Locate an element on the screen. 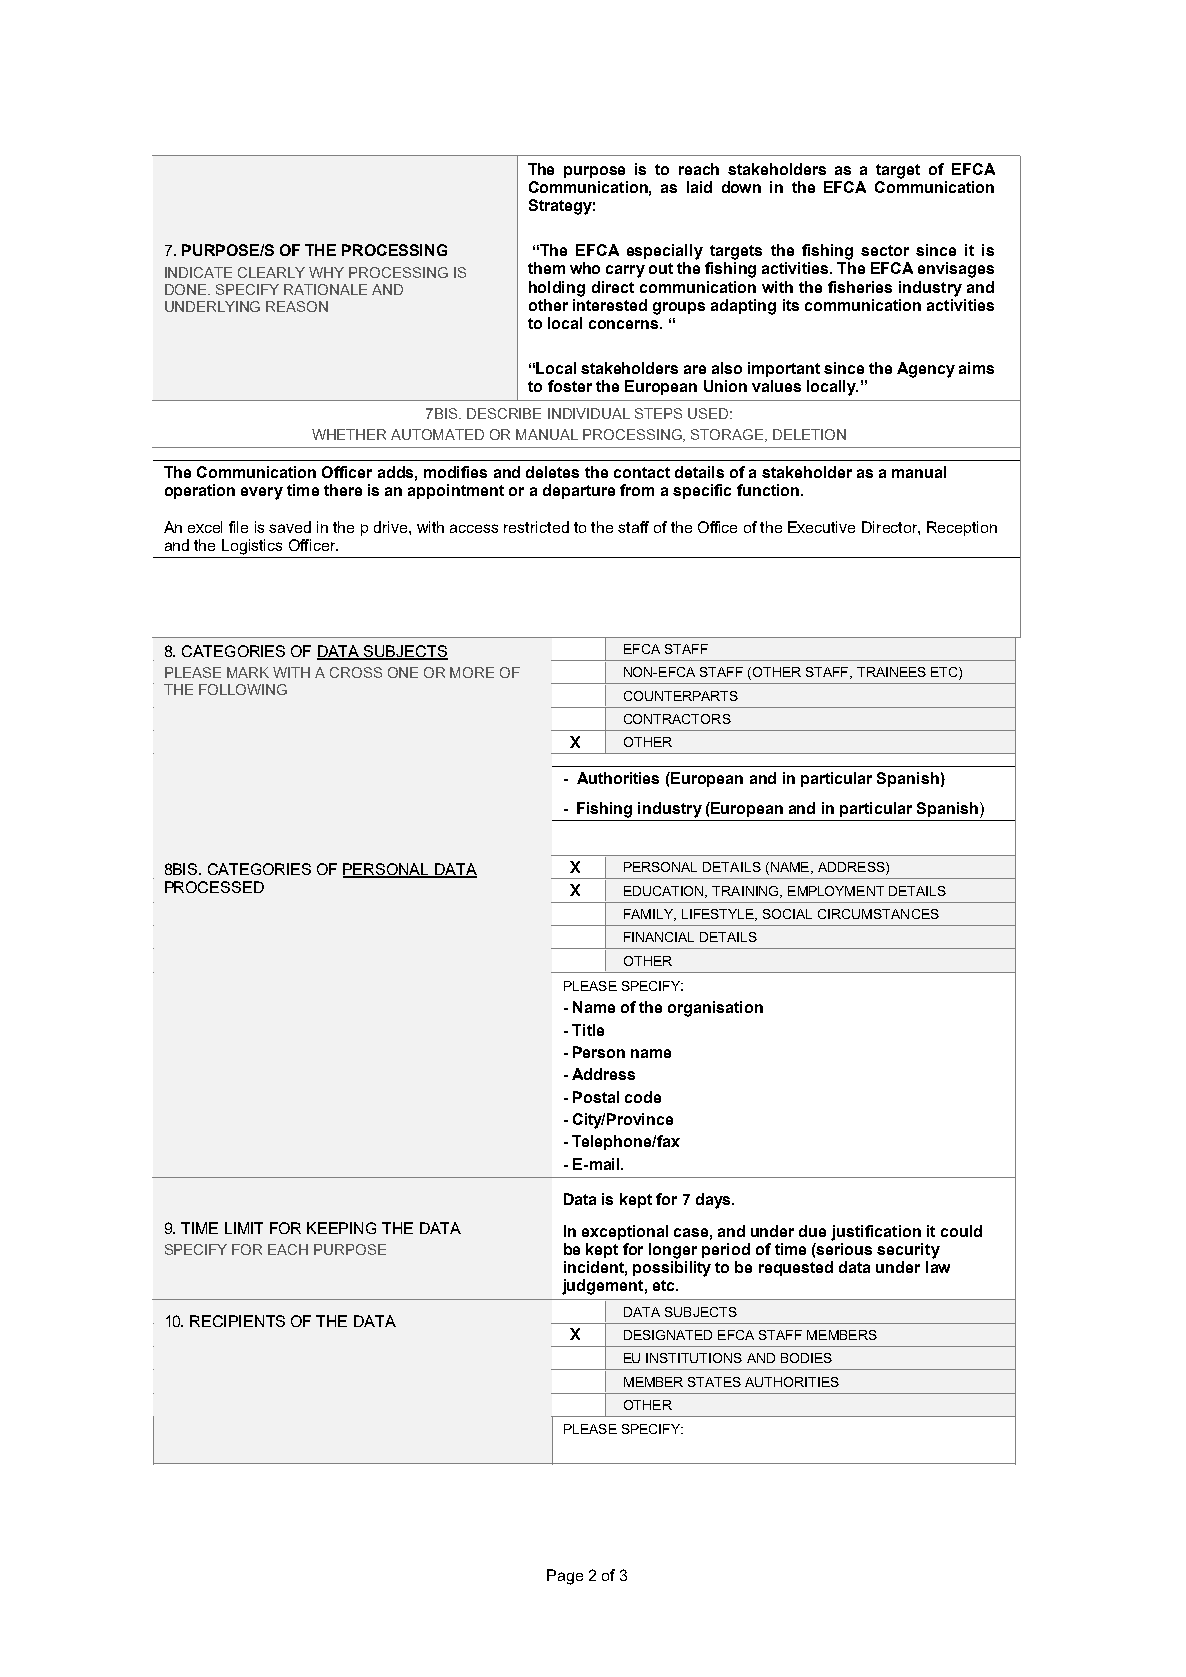  exceptional is located at coordinates (625, 1232).
